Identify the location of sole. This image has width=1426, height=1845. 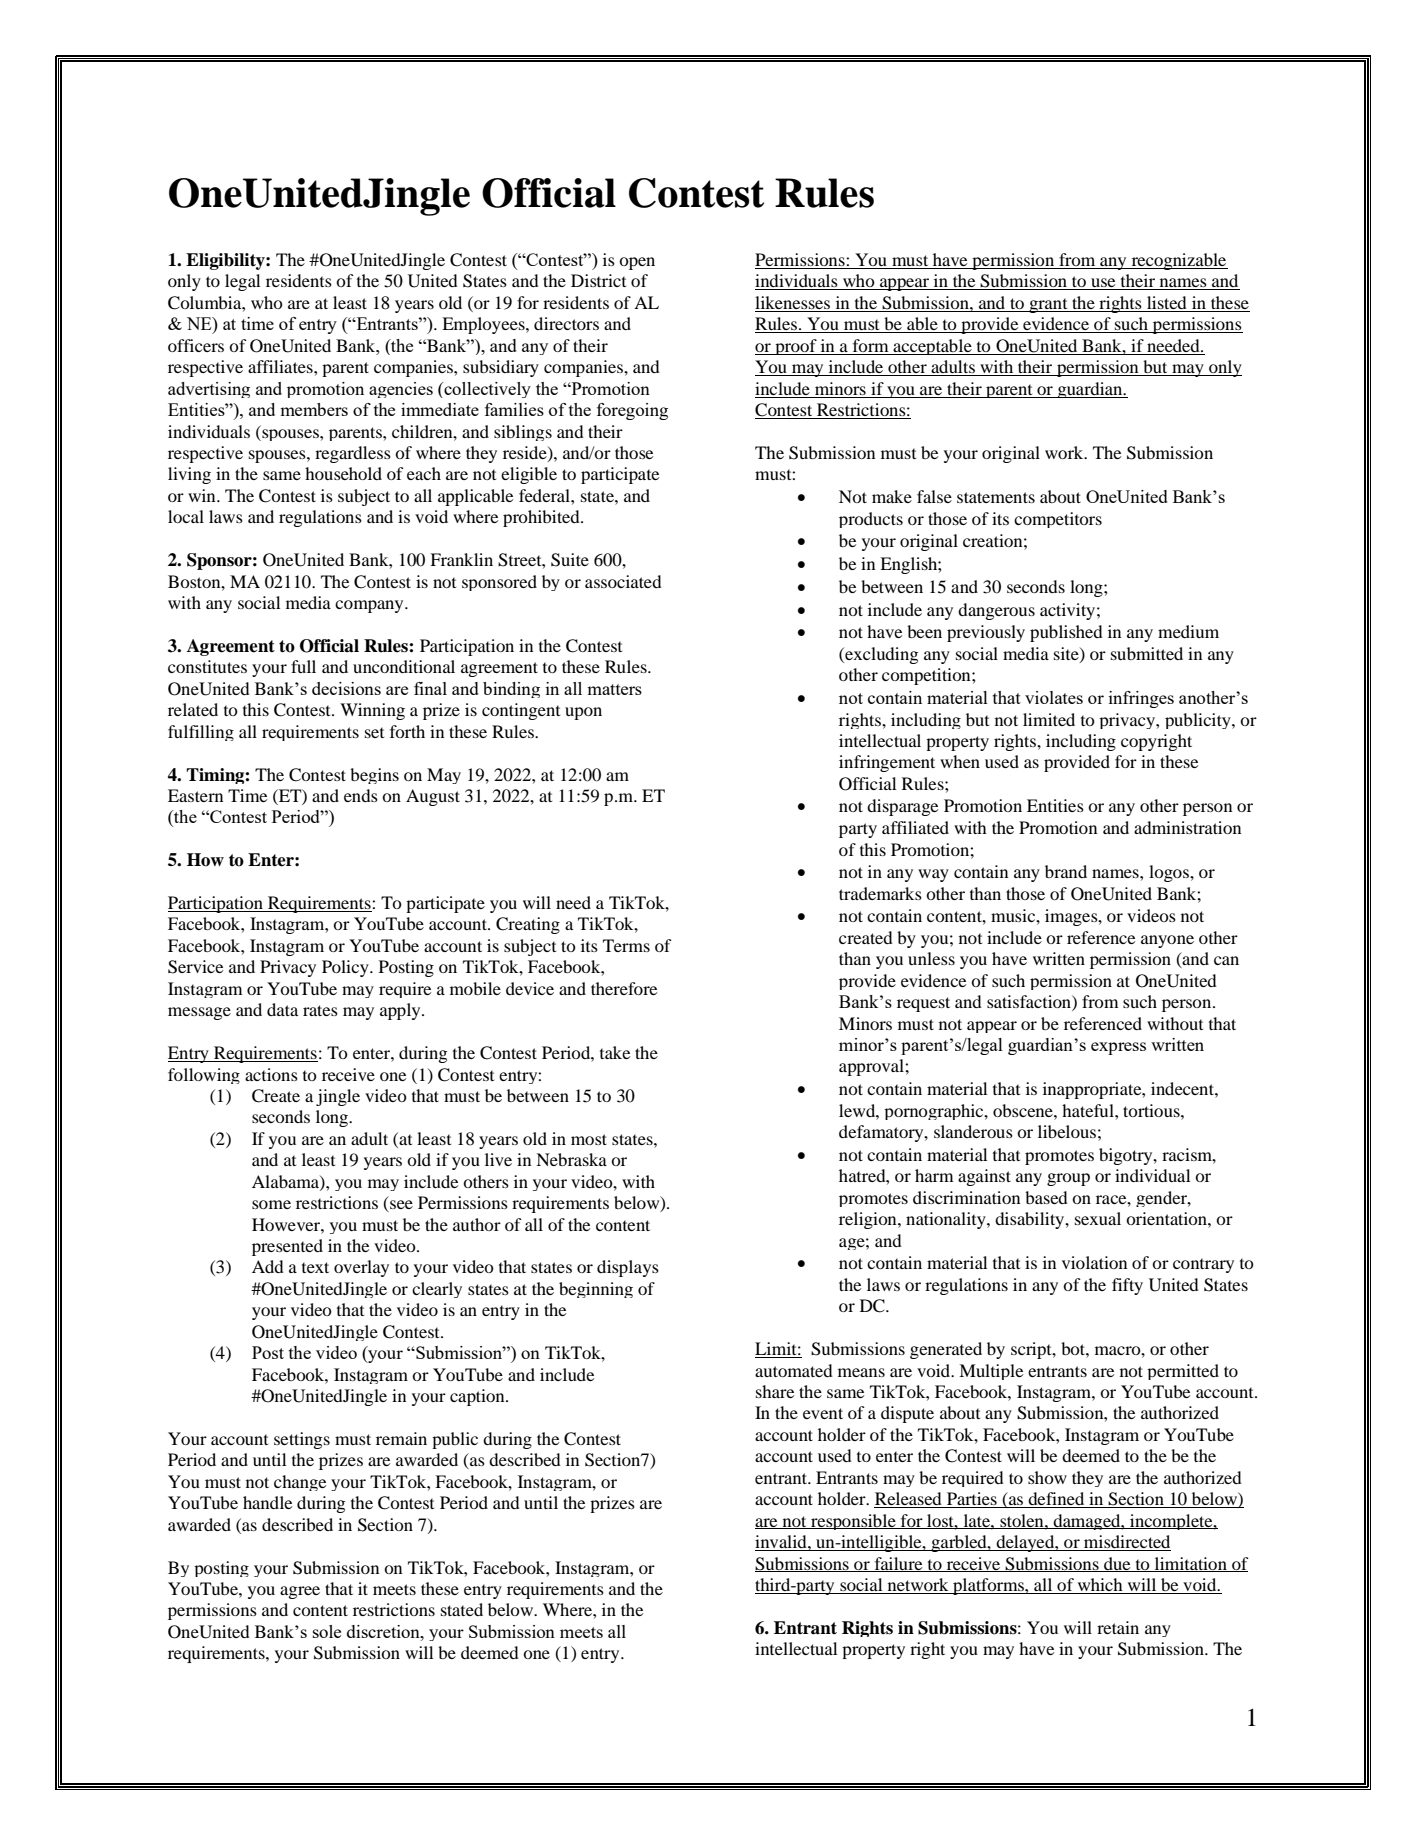
(327, 1631).
